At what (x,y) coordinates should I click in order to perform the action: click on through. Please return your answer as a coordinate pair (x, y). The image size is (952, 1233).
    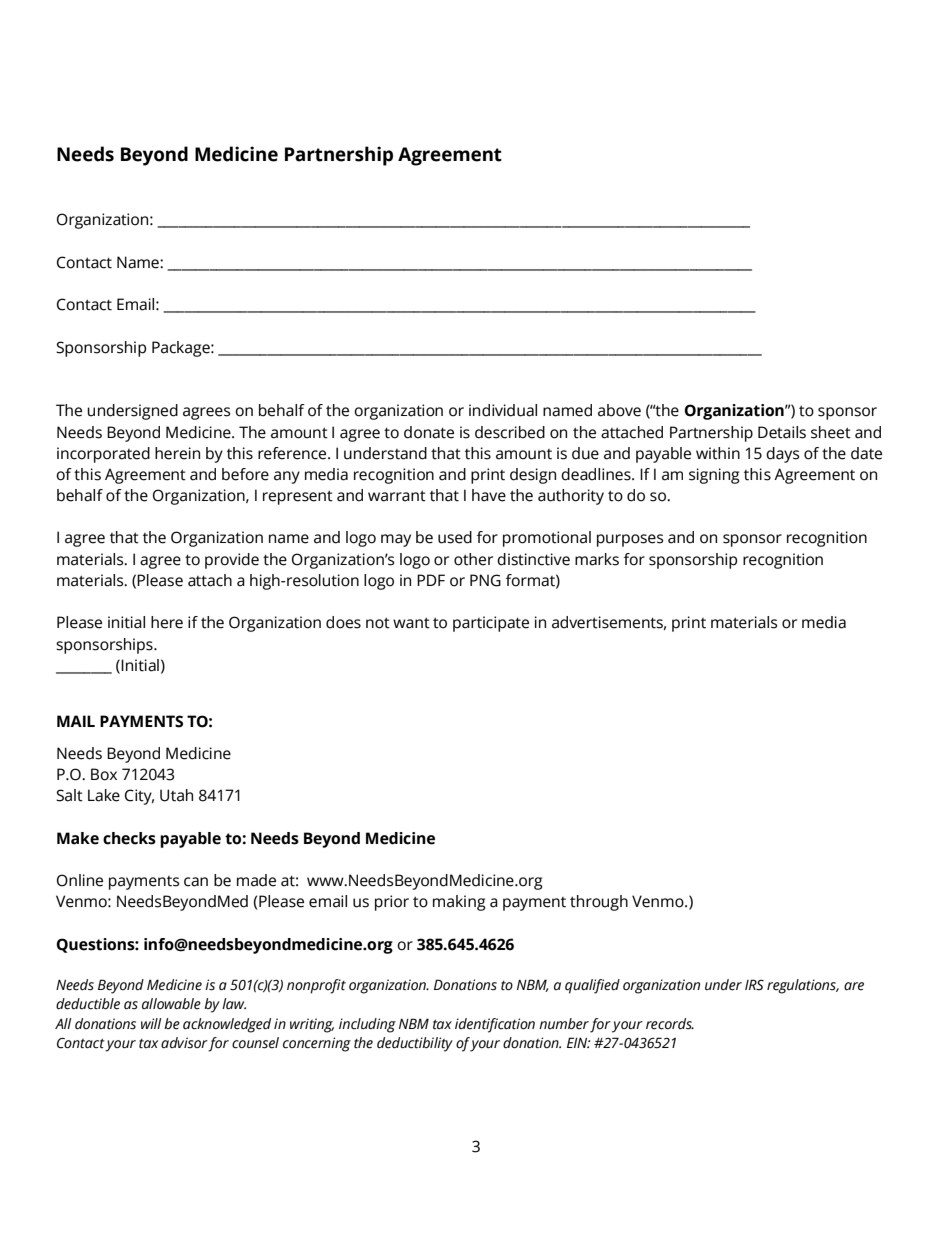
    Looking at the image, I should click on (599, 903).
